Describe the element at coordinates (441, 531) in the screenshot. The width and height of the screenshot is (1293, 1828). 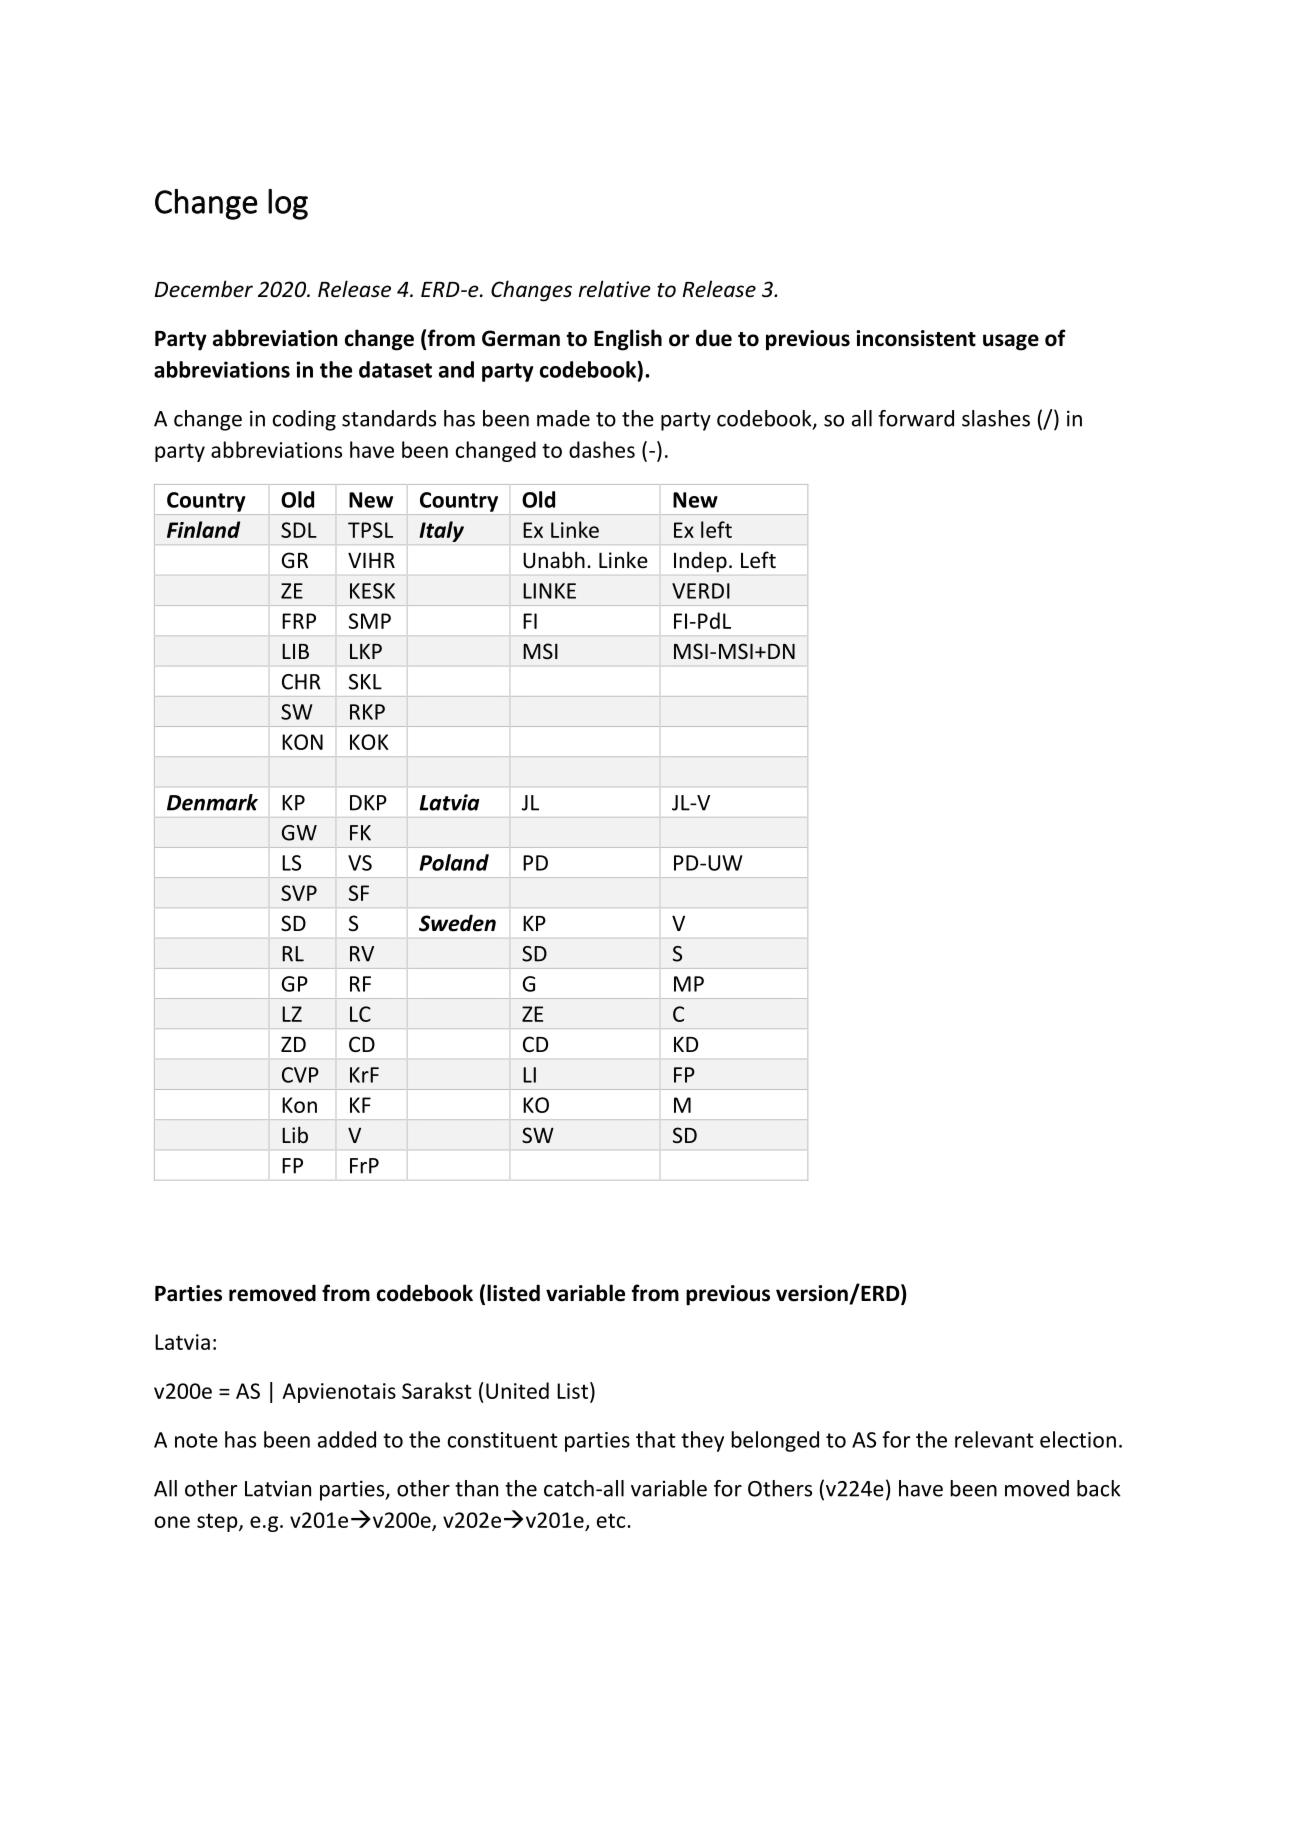
I see `Italy` at that location.
